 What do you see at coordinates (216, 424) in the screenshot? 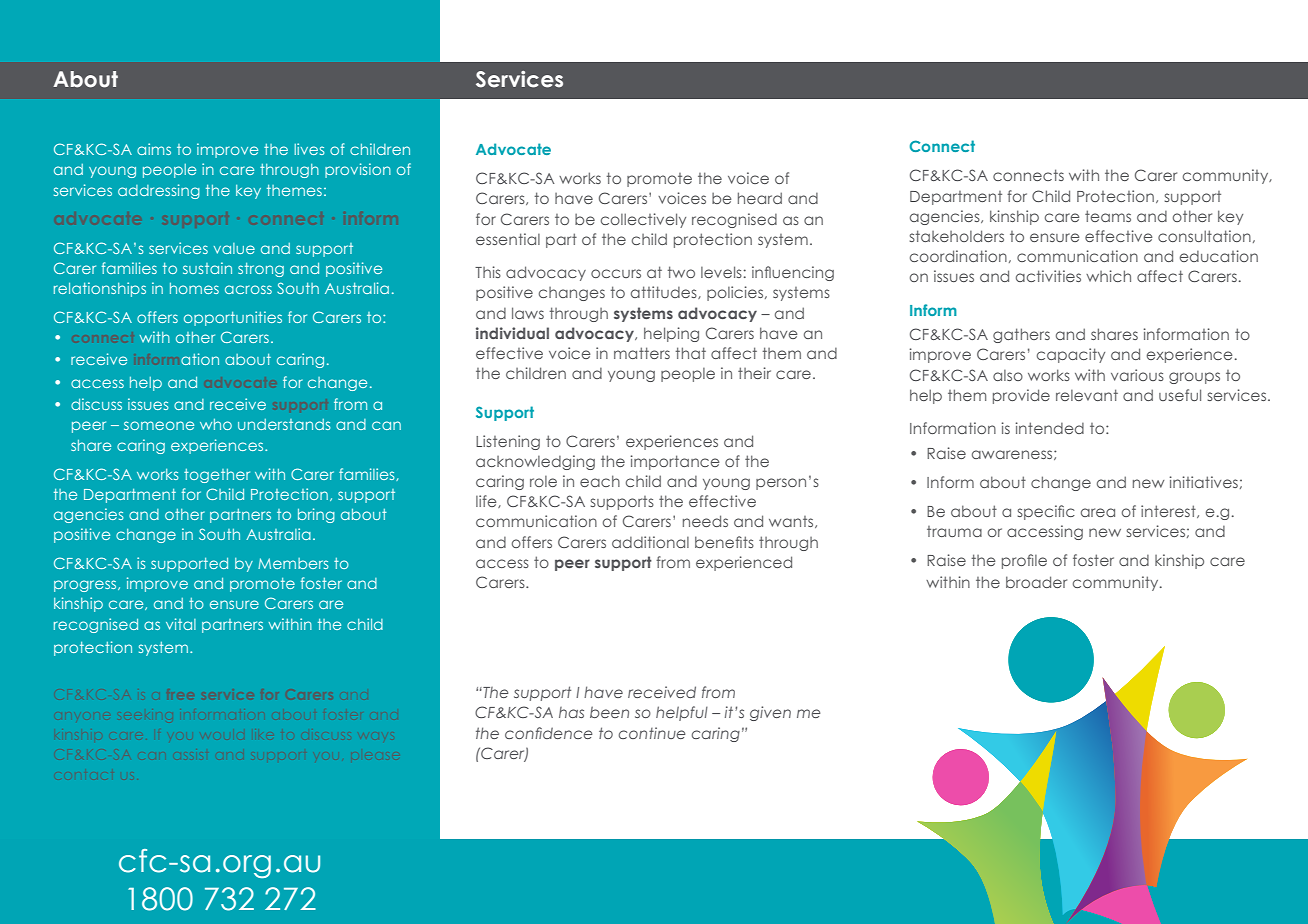
I see `who` at bounding box center [216, 424].
